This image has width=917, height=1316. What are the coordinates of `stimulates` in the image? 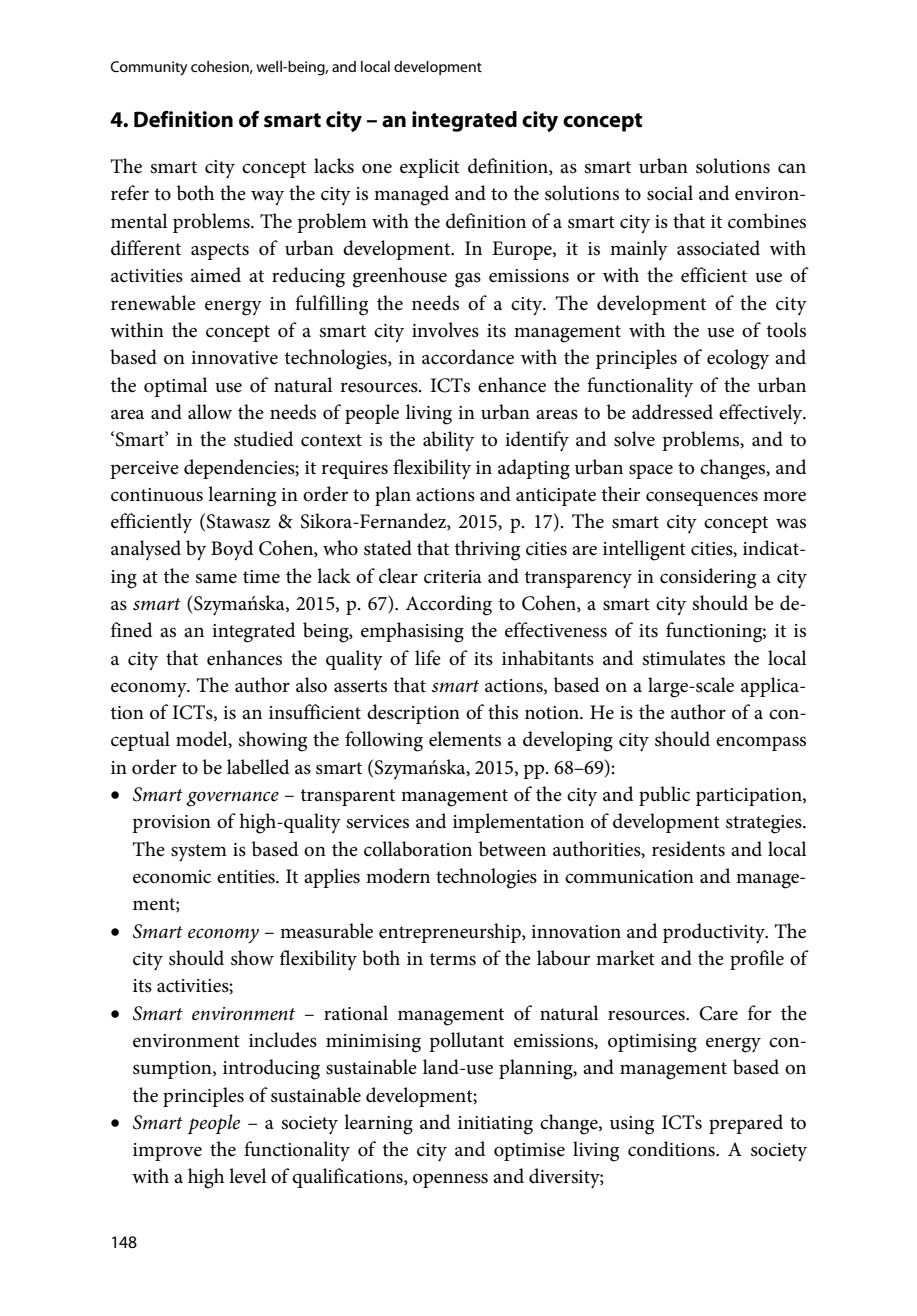 It's located at (683, 658).
